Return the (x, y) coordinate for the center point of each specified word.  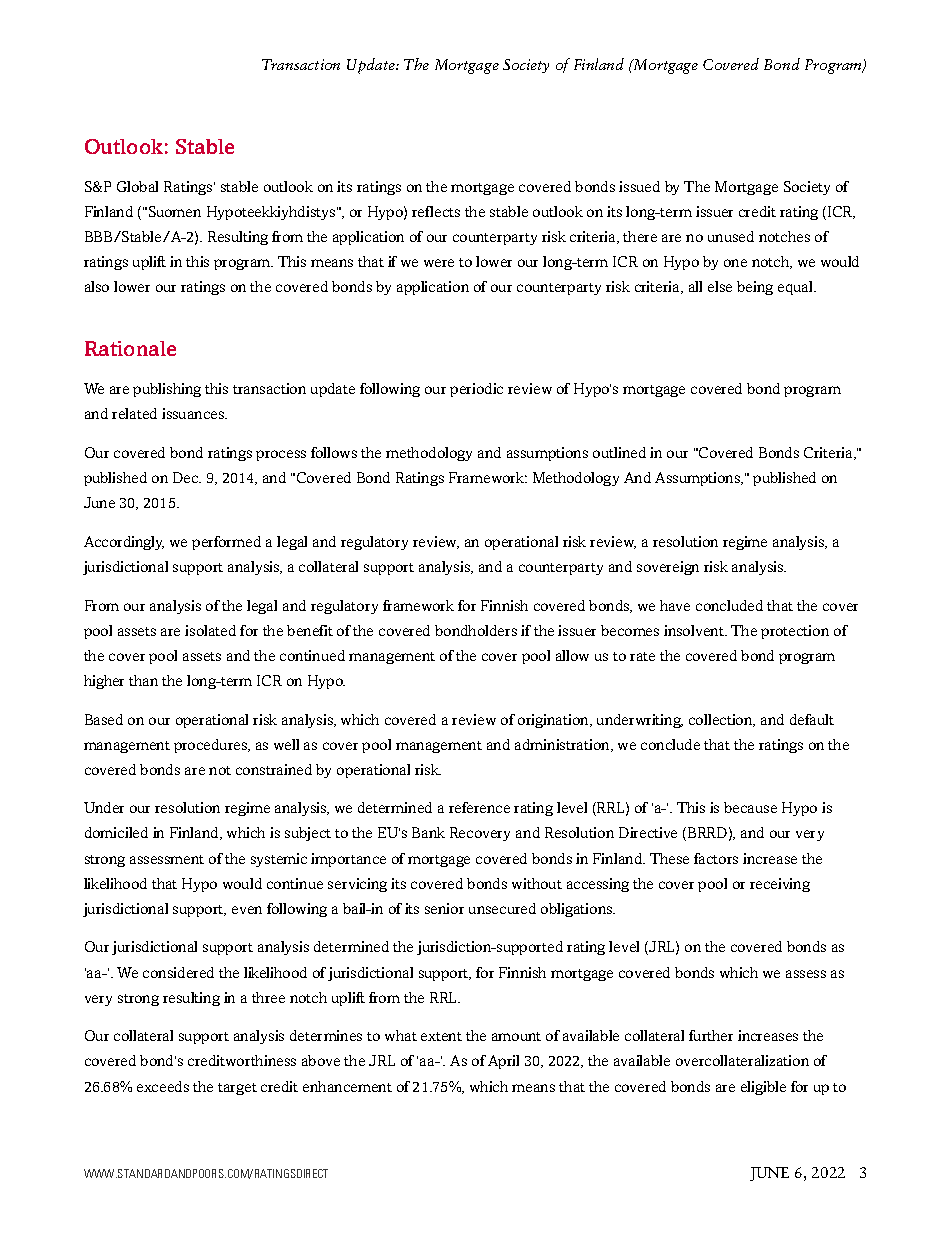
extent (441, 1036)
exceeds (163, 1086)
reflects (436, 211)
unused (731, 236)
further (711, 1035)
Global (137, 186)
